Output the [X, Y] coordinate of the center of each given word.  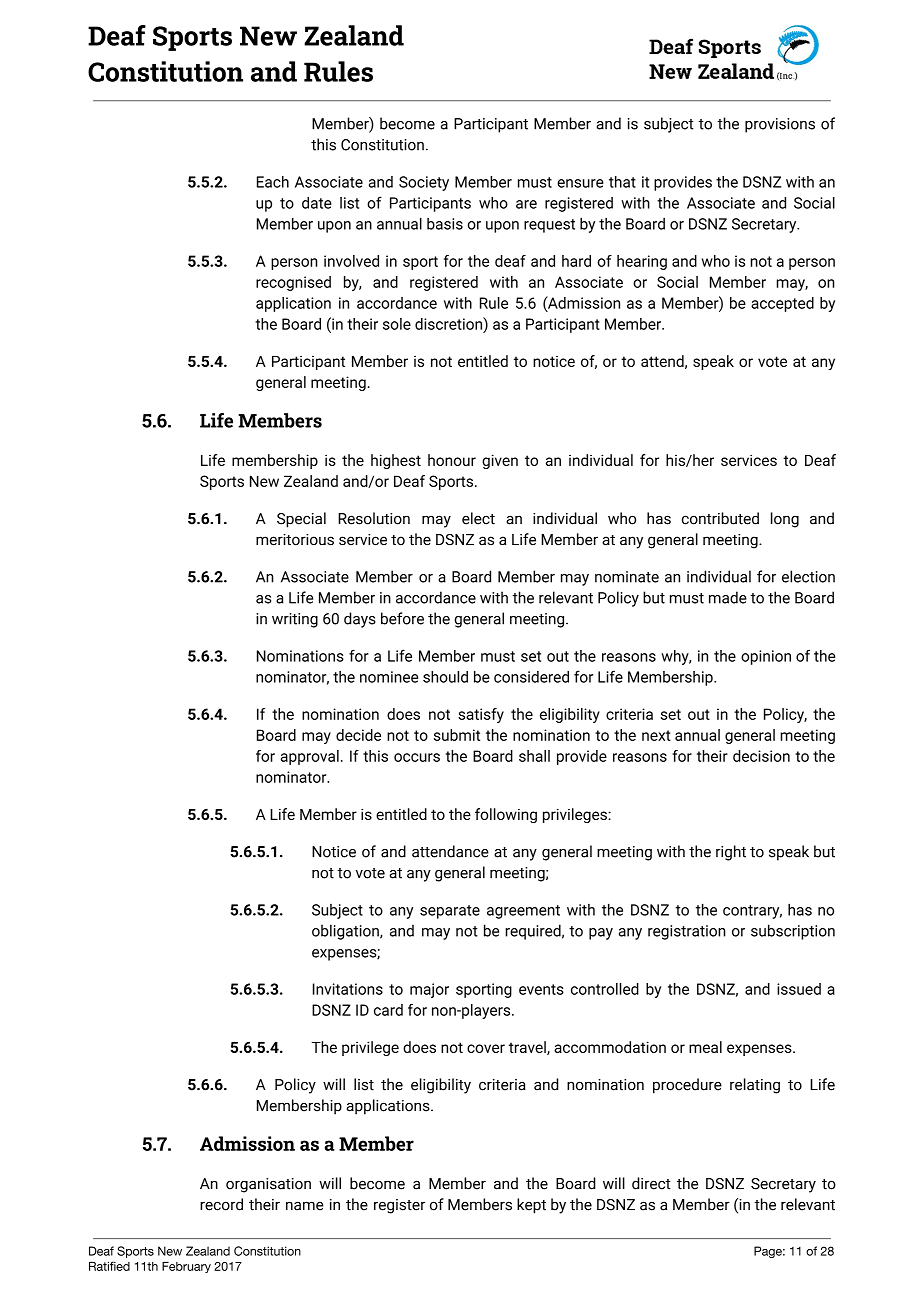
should [445, 677]
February [186, 1267]
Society [424, 183]
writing [295, 620]
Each [273, 182]
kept [531, 1206]
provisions [780, 125]
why [676, 657]
